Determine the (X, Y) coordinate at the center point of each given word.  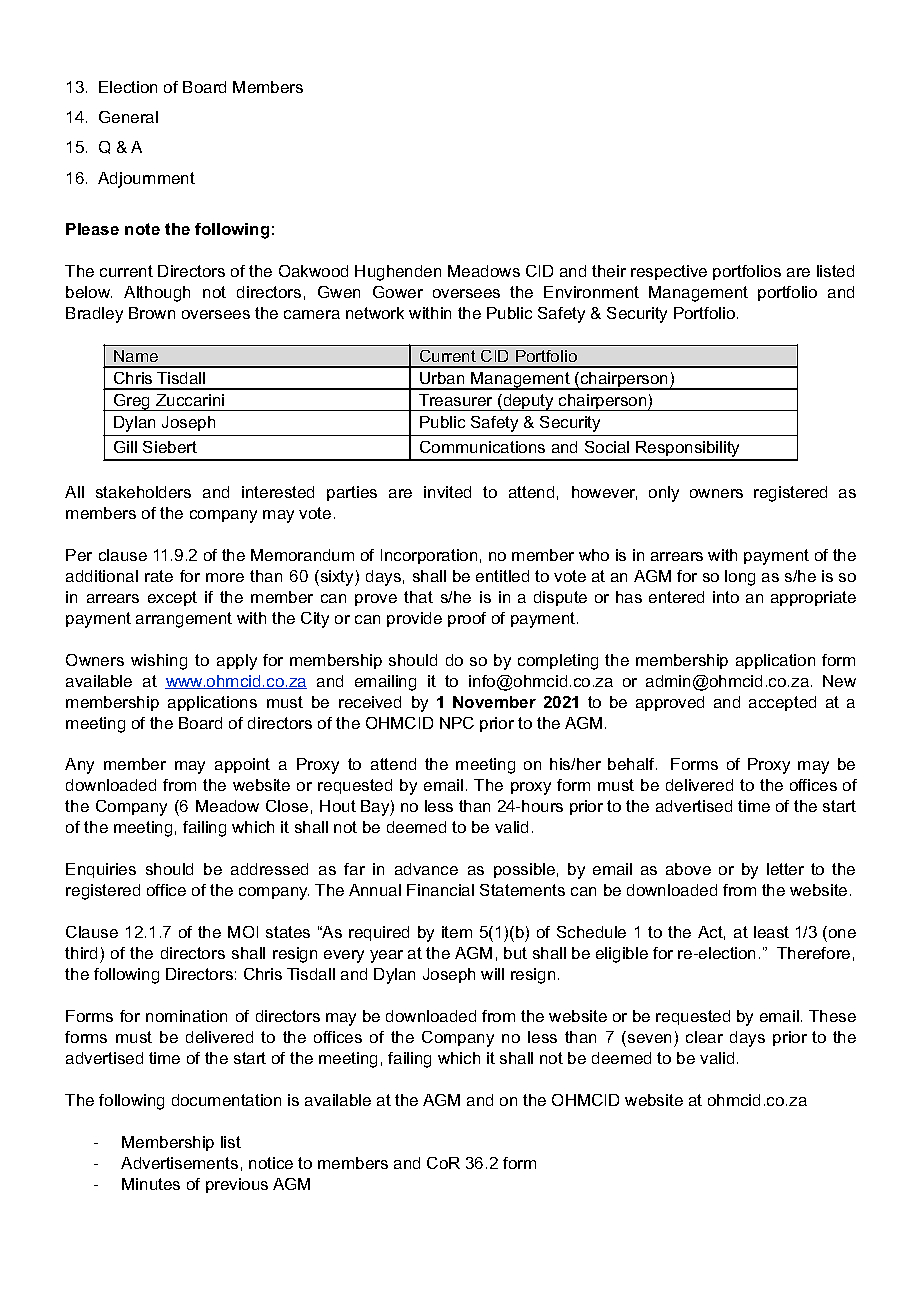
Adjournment (146, 180)
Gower (398, 292)
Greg (132, 402)
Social (607, 447)
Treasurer (455, 400)
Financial (440, 890)
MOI (243, 932)
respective (669, 272)
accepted (782, 703)
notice (271, 1163)
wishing (159, 662)
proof (467, 619)
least (771, 932)
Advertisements (179, 1163)
